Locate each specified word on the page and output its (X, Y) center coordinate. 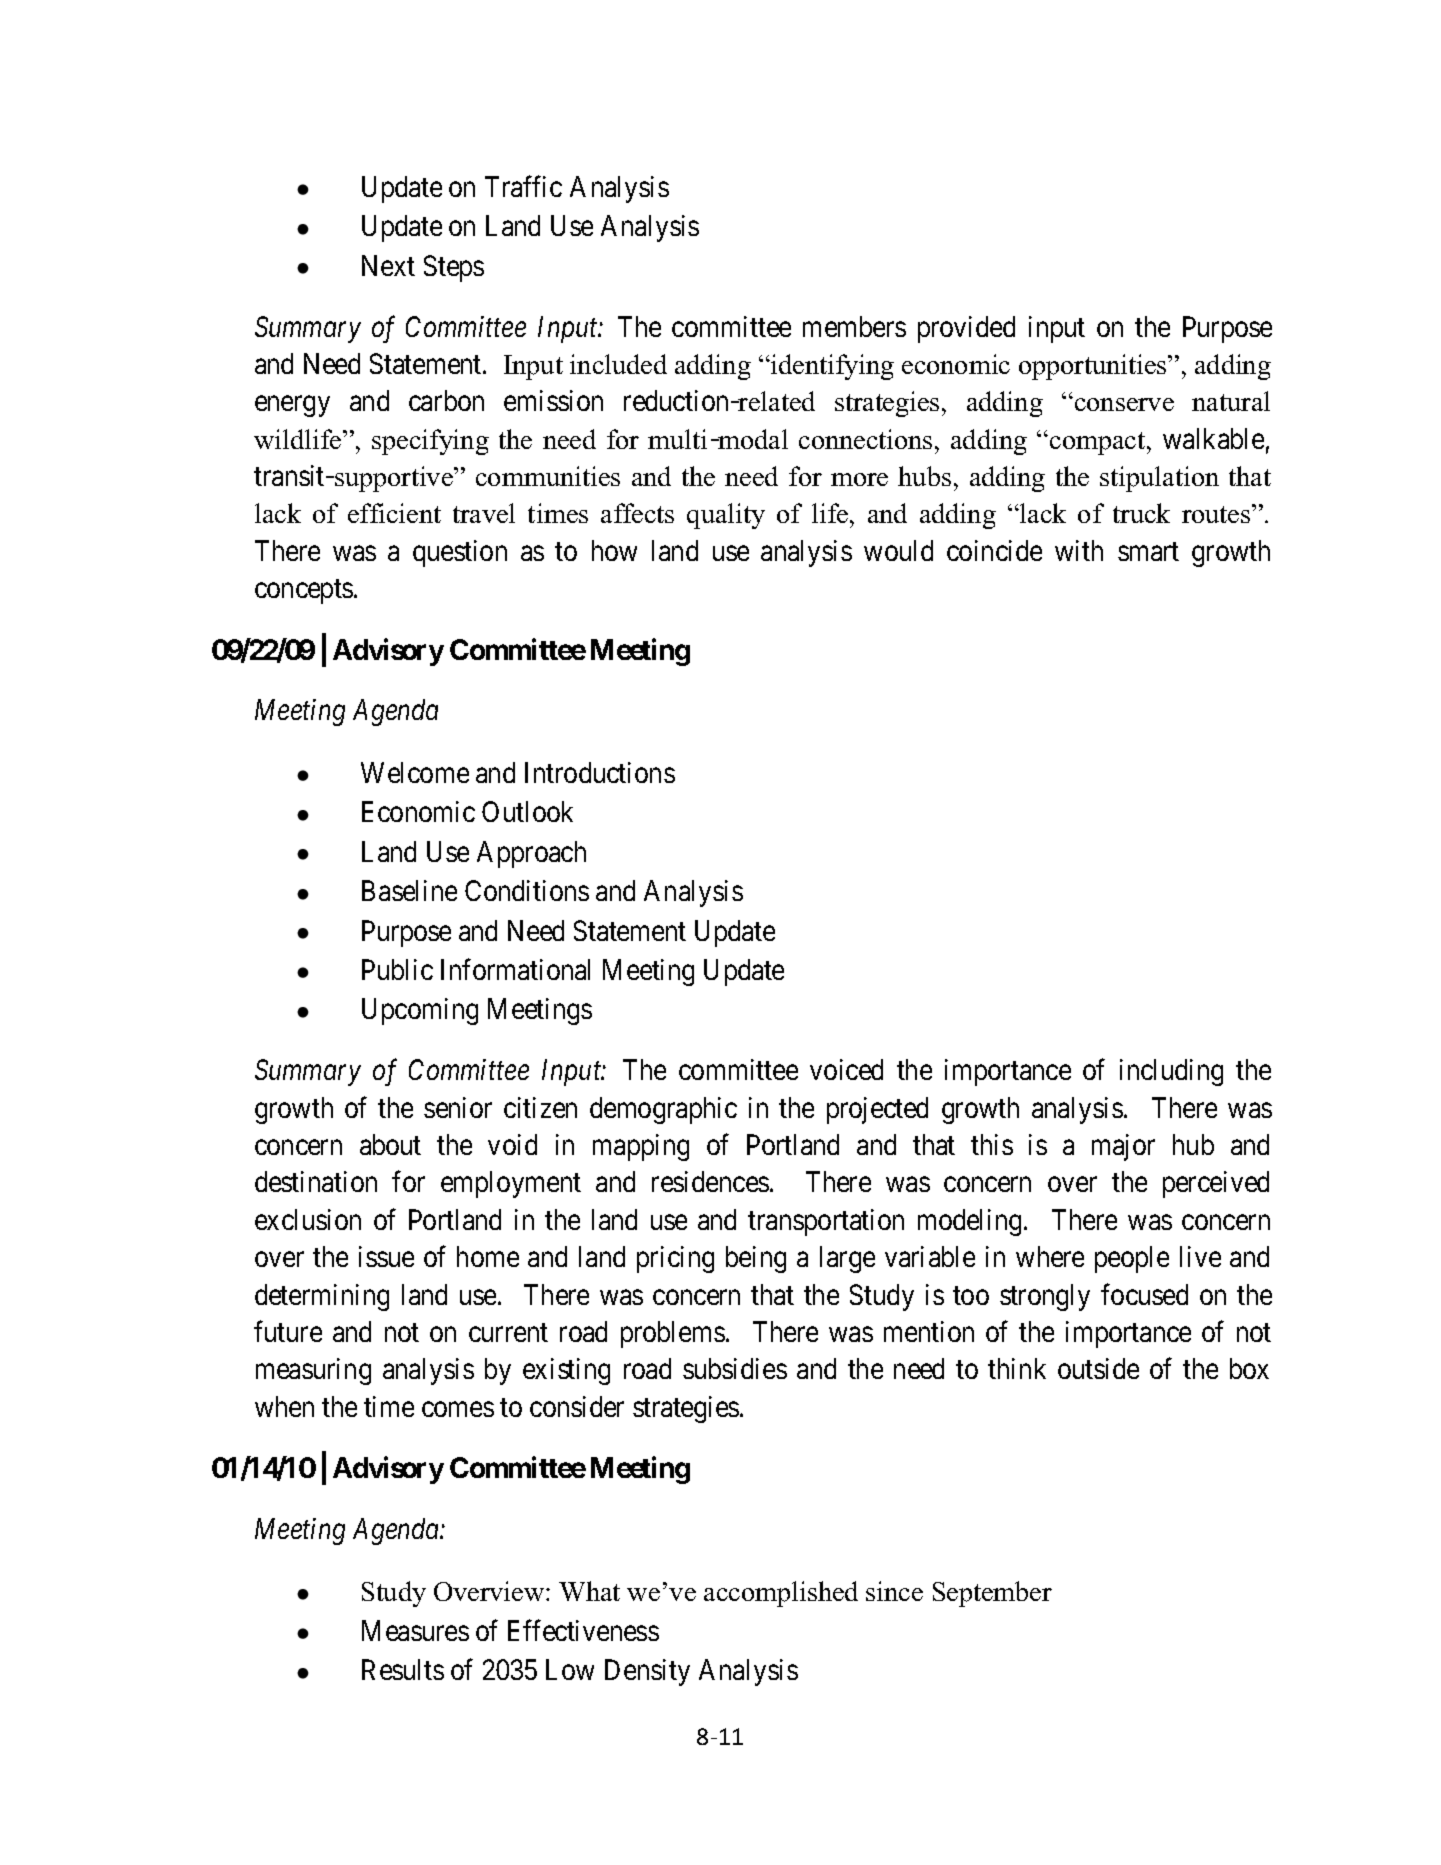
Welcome (415, 772)
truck (1141, 513)
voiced (846, 1069)
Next (388, 265)
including (1171, 1072)
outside (1098, 1368)
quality (726, 516)
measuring (313, 1371)
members (854, 326)
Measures (415, 1630)
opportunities (1094, 367)
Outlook (527, 811)
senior (458, 1107)
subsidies (735, 1368)
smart (1148, 551)
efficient (394, 513)
